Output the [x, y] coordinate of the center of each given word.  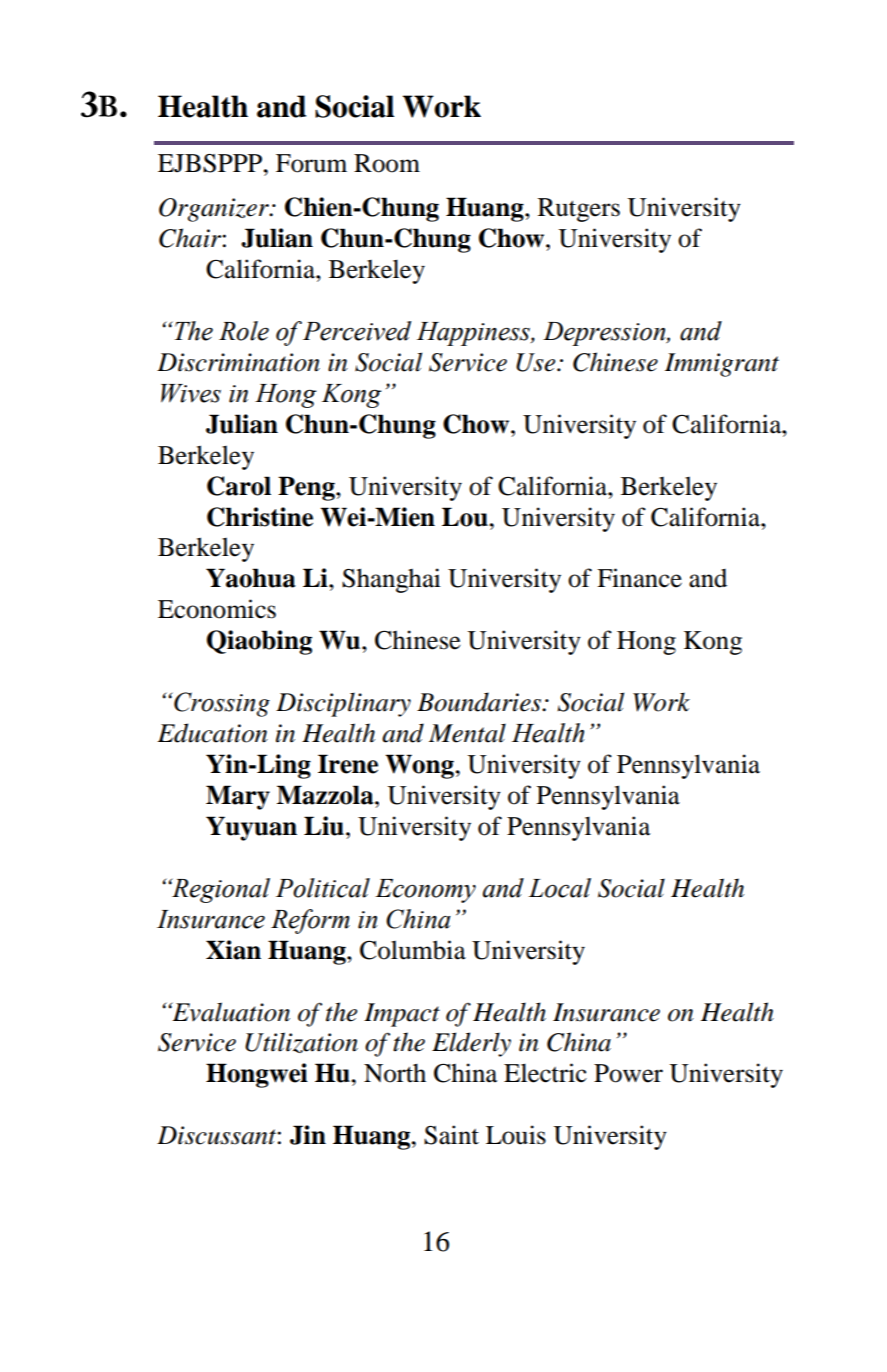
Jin [308, 1135]
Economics [217, 609]
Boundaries [480, 702]
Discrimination [238, 362]
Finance [639, 578]
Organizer [215, 210]
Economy [425, 891]
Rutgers [579, 210]
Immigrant [722, 365]
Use [537, 362]
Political [323, 888]
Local [559, 888]
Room [387, 163]
